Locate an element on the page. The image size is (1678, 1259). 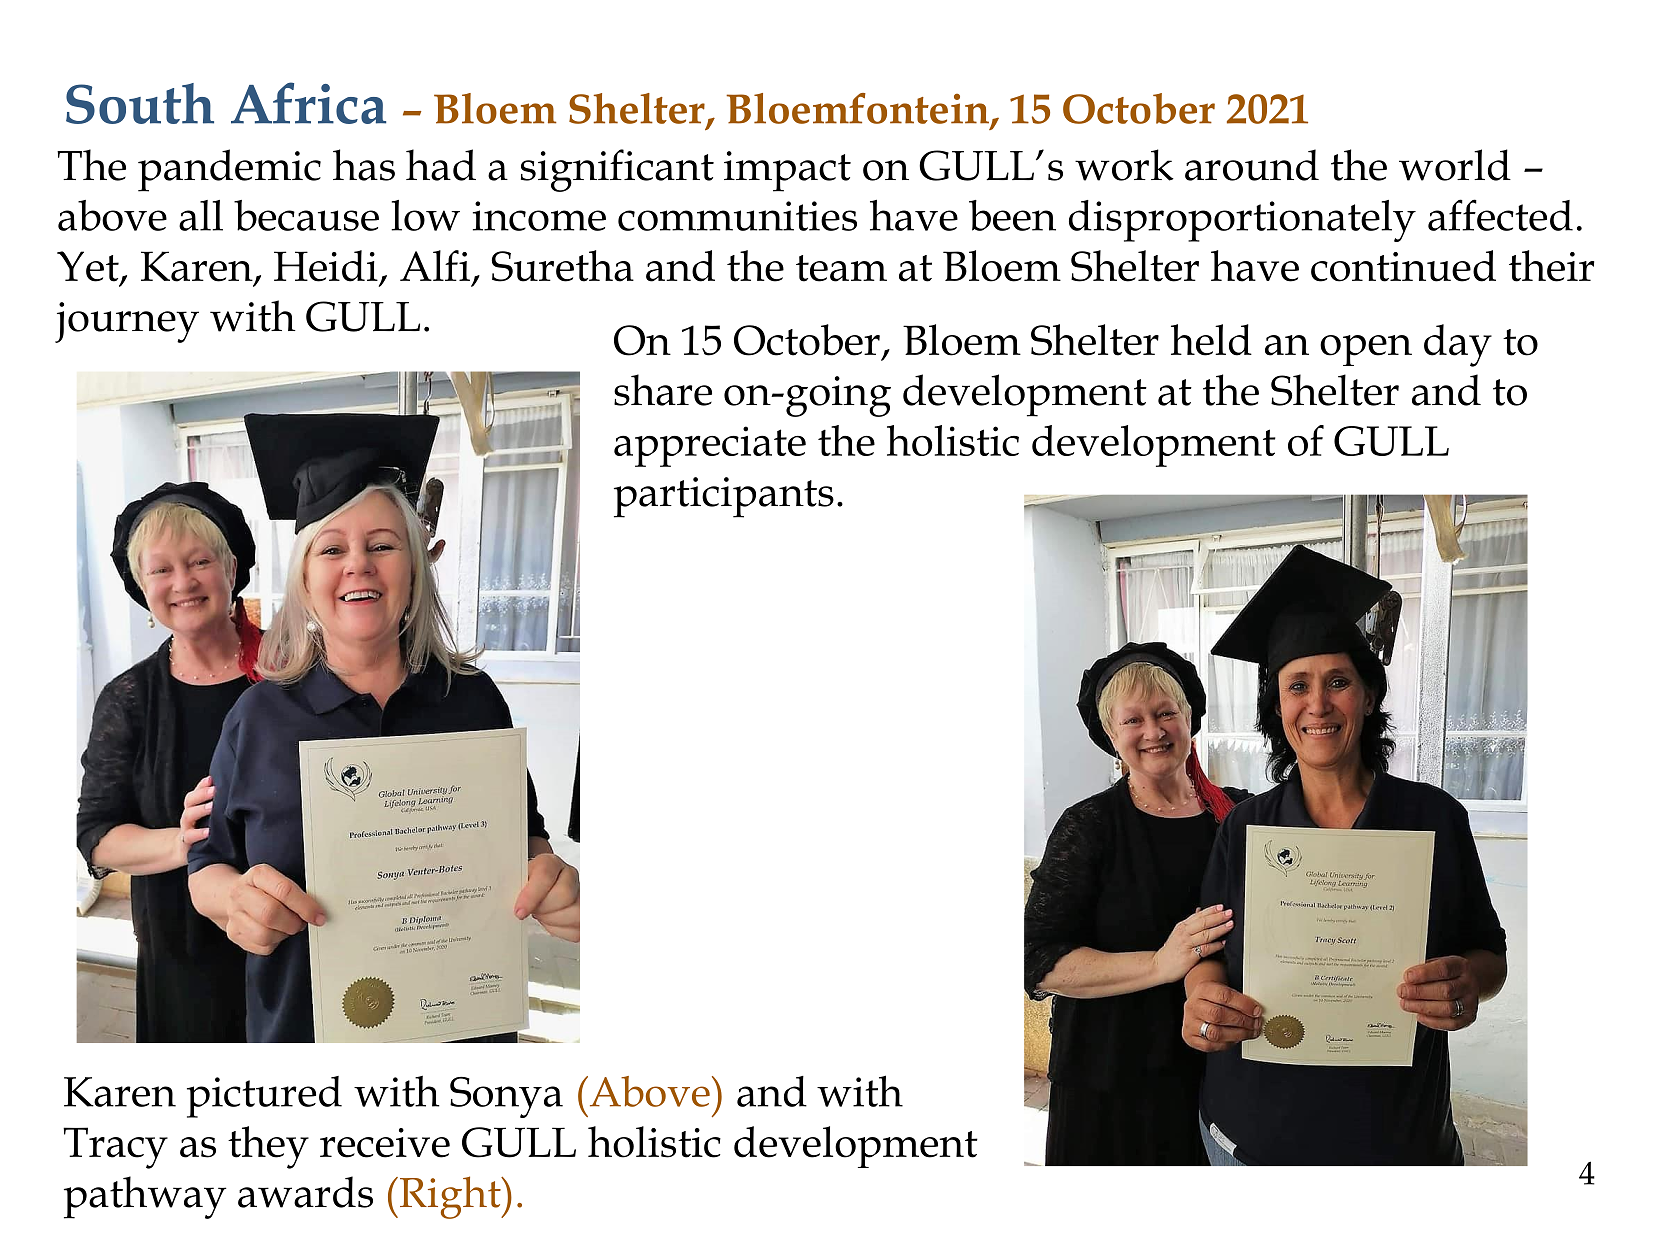
Sonya is located at coordinates (506, 1097).
